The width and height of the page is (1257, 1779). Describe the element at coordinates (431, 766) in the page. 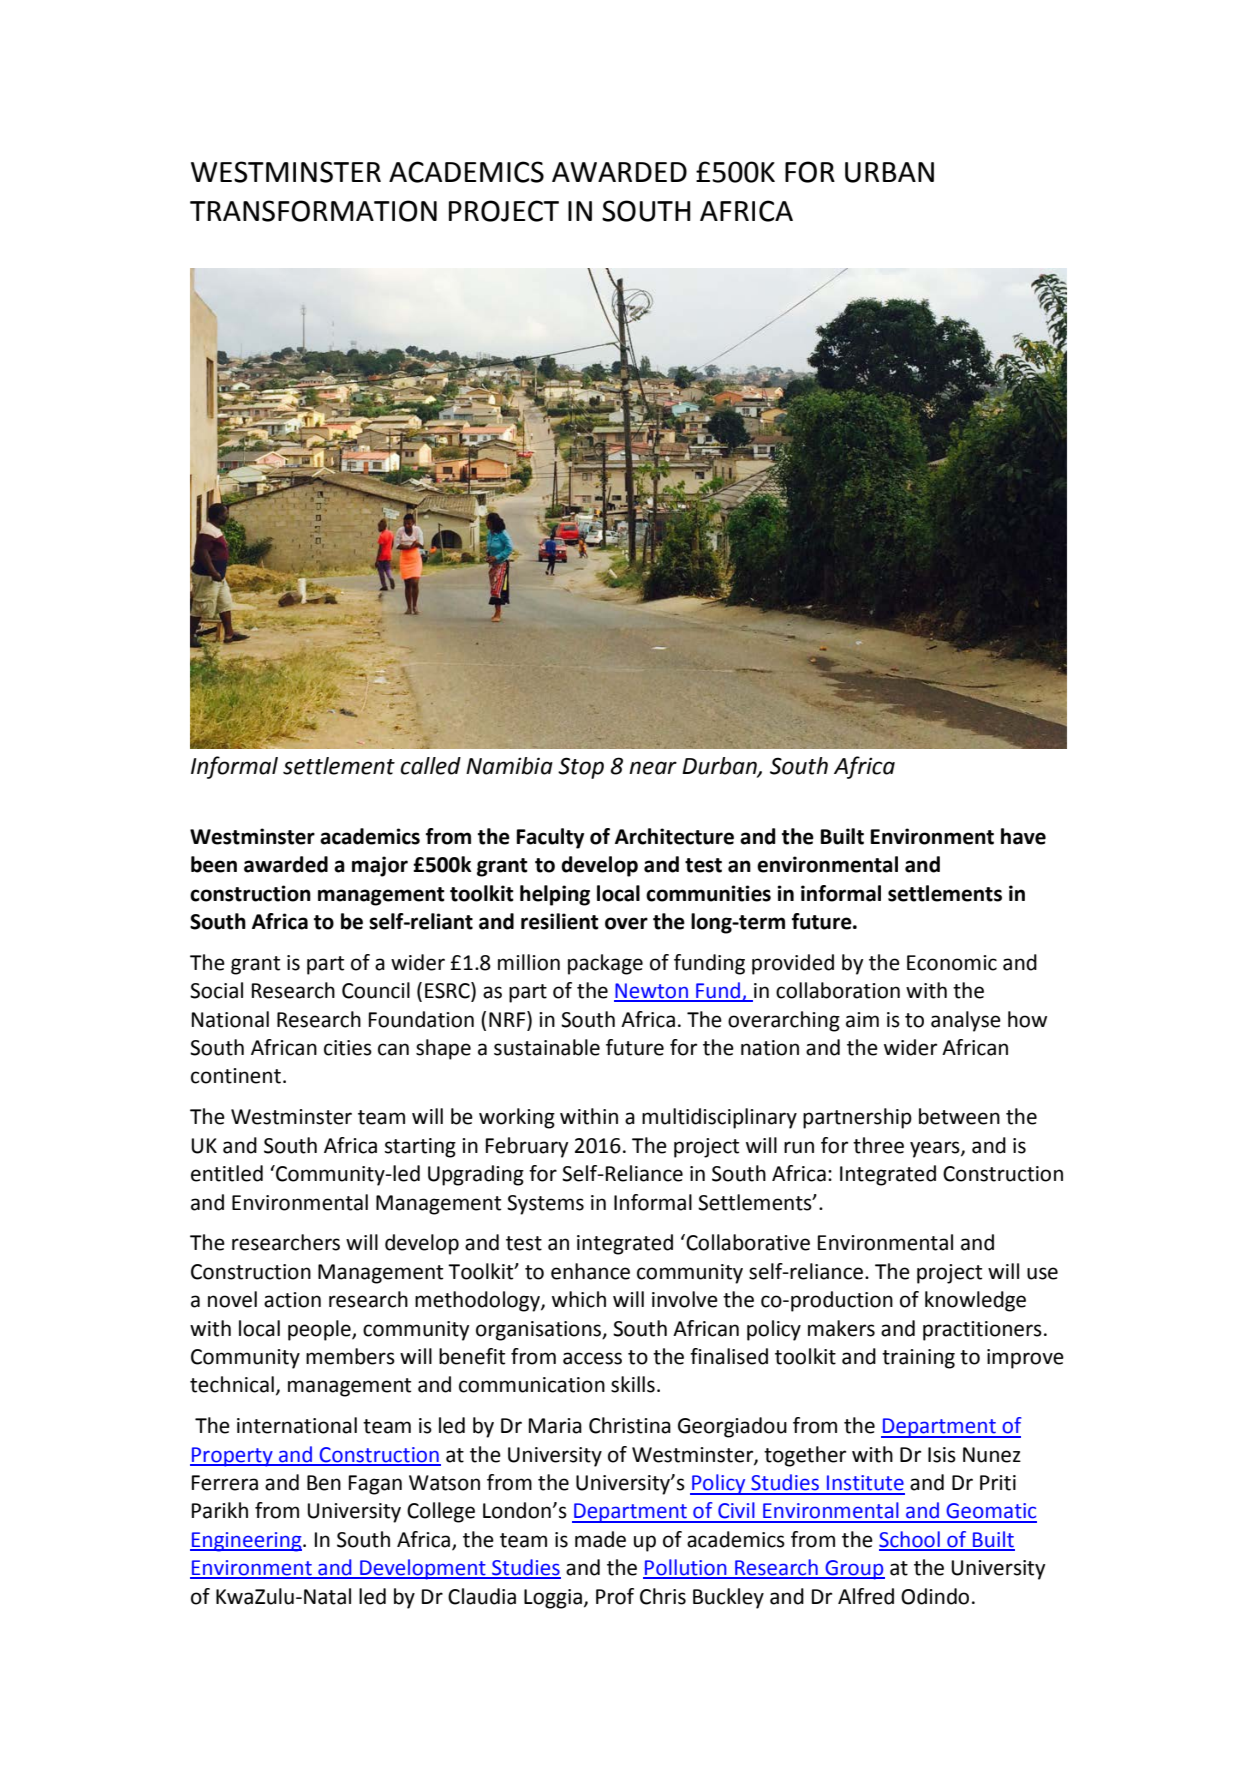

I see `called` at that location.
